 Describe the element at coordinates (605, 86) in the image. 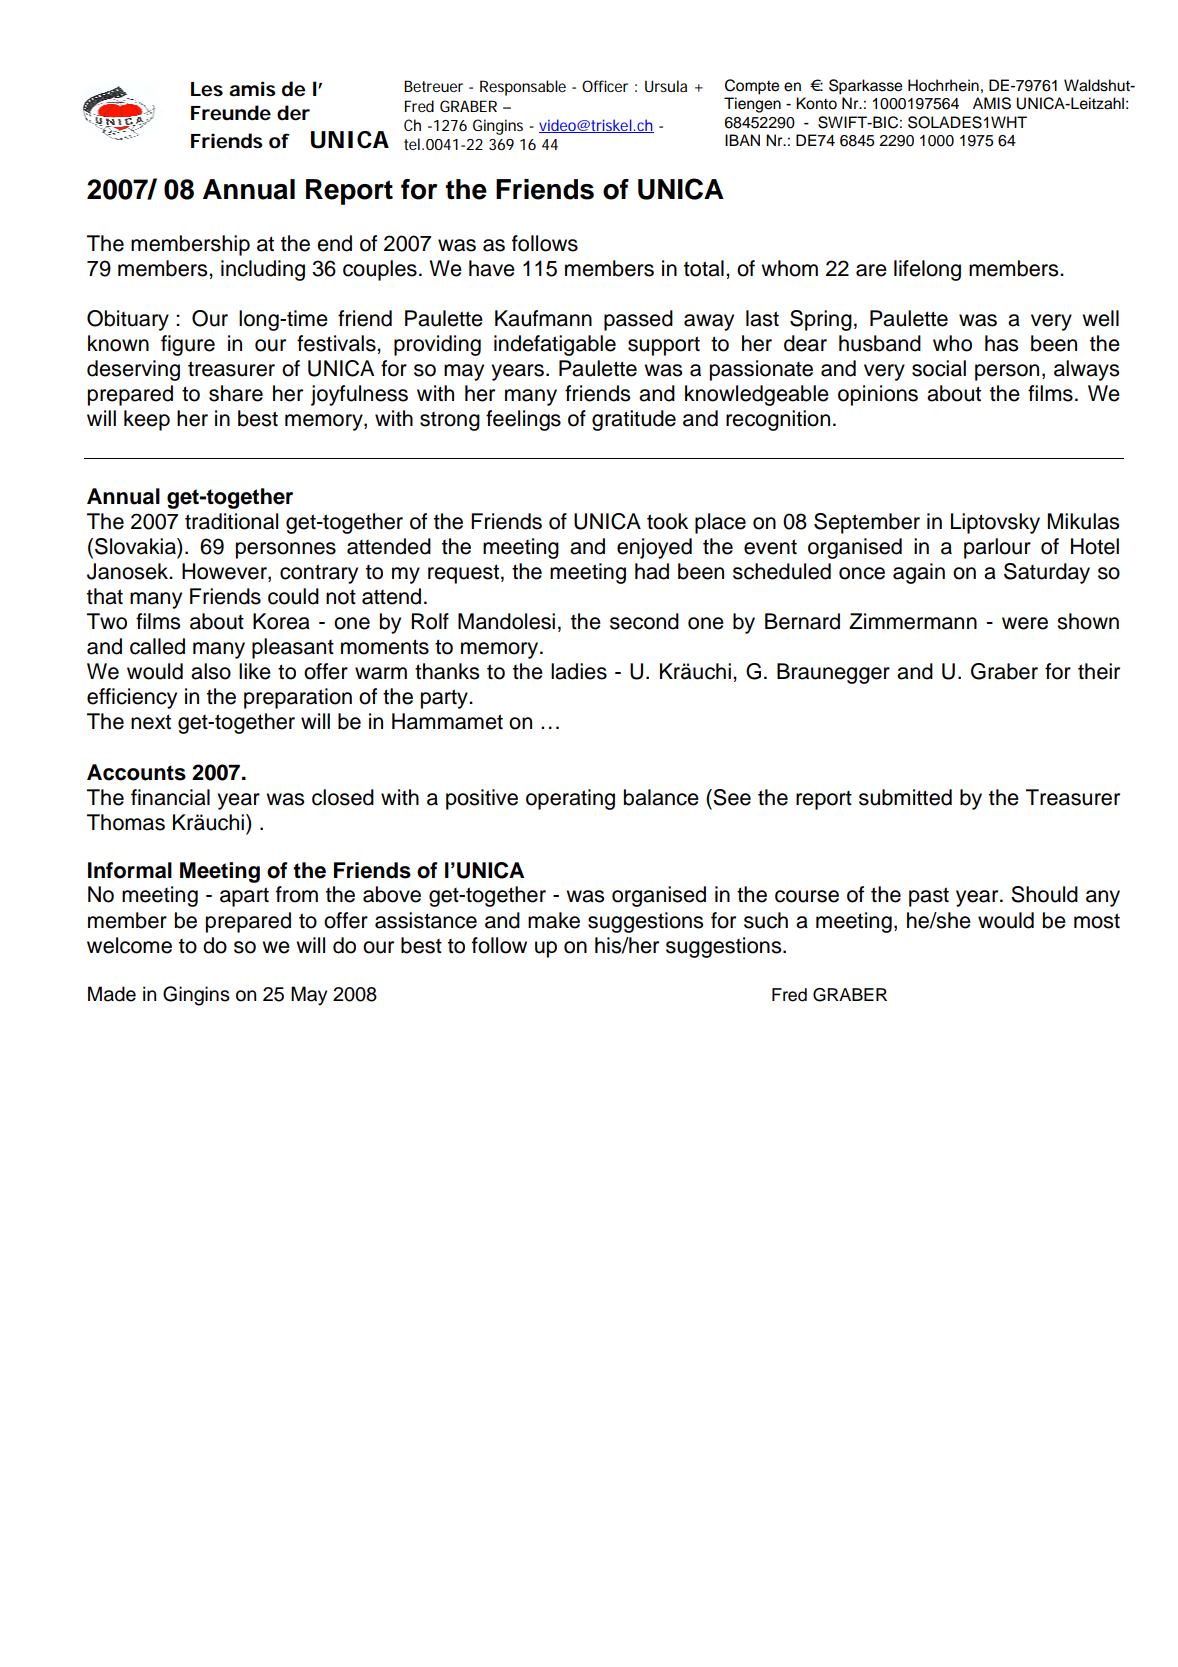

I see `Officer` at that location.
